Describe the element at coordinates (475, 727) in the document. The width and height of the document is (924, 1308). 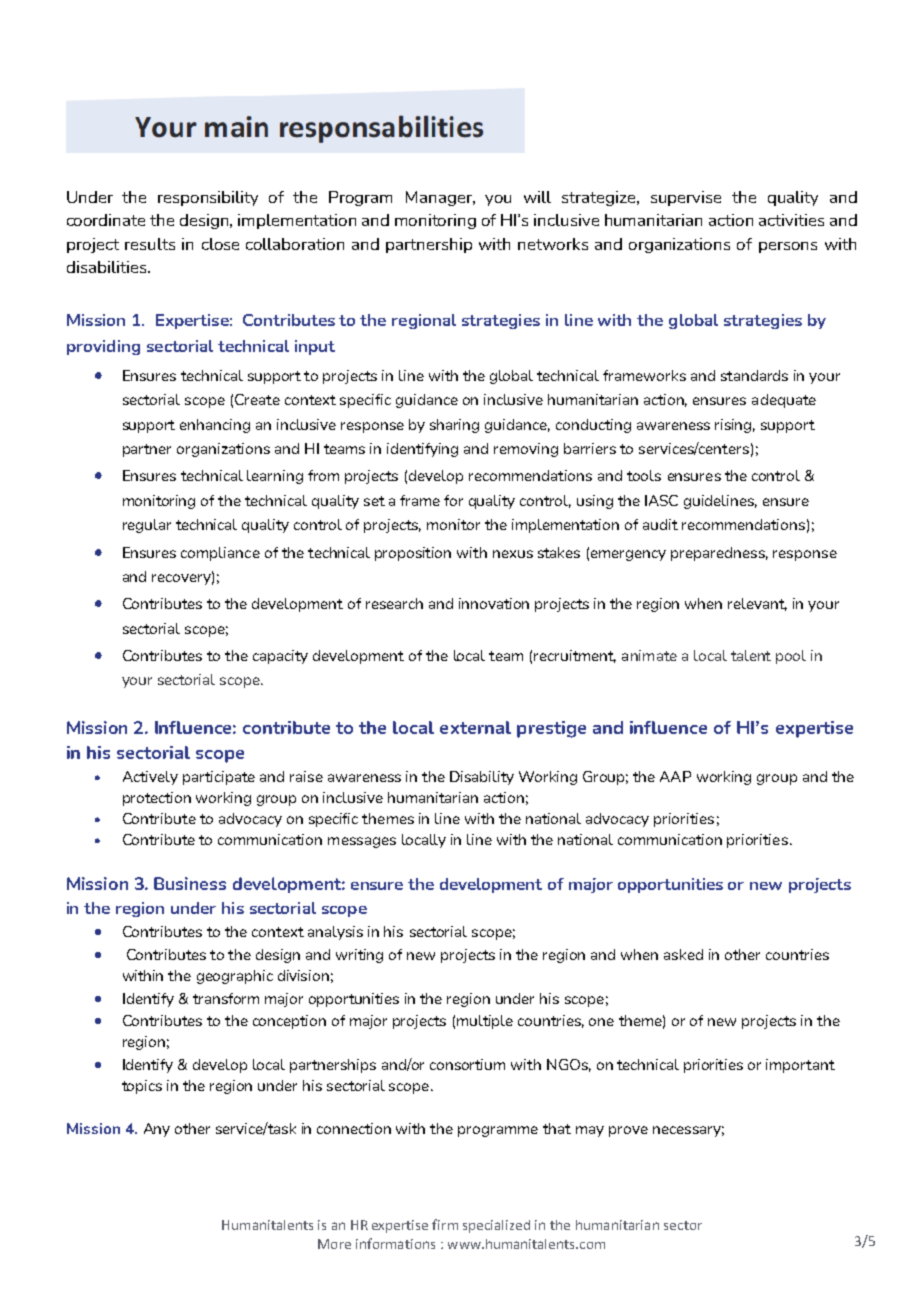
I see `external` at that location.
